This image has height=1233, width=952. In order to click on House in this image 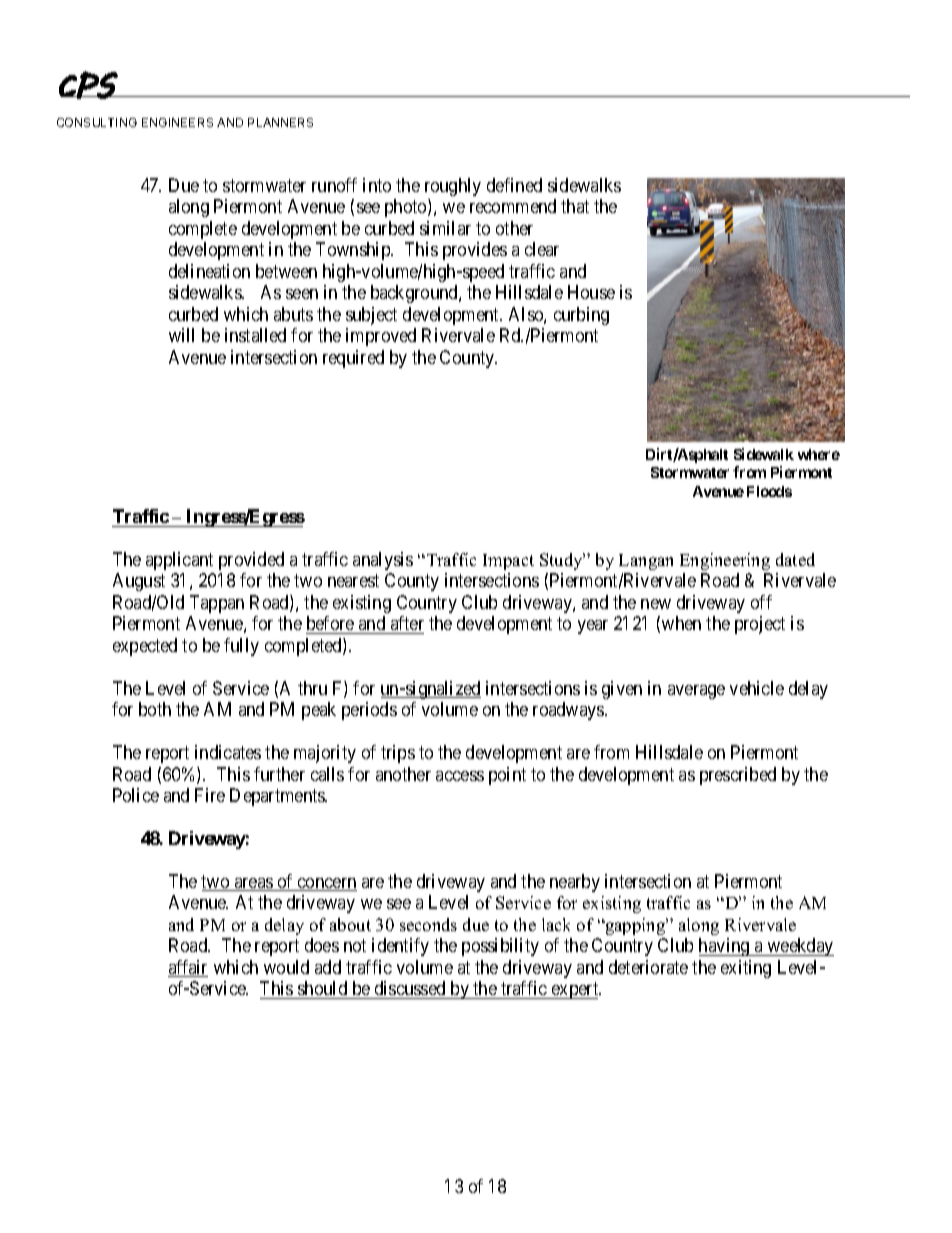, I will do `click(591, 292)`.
